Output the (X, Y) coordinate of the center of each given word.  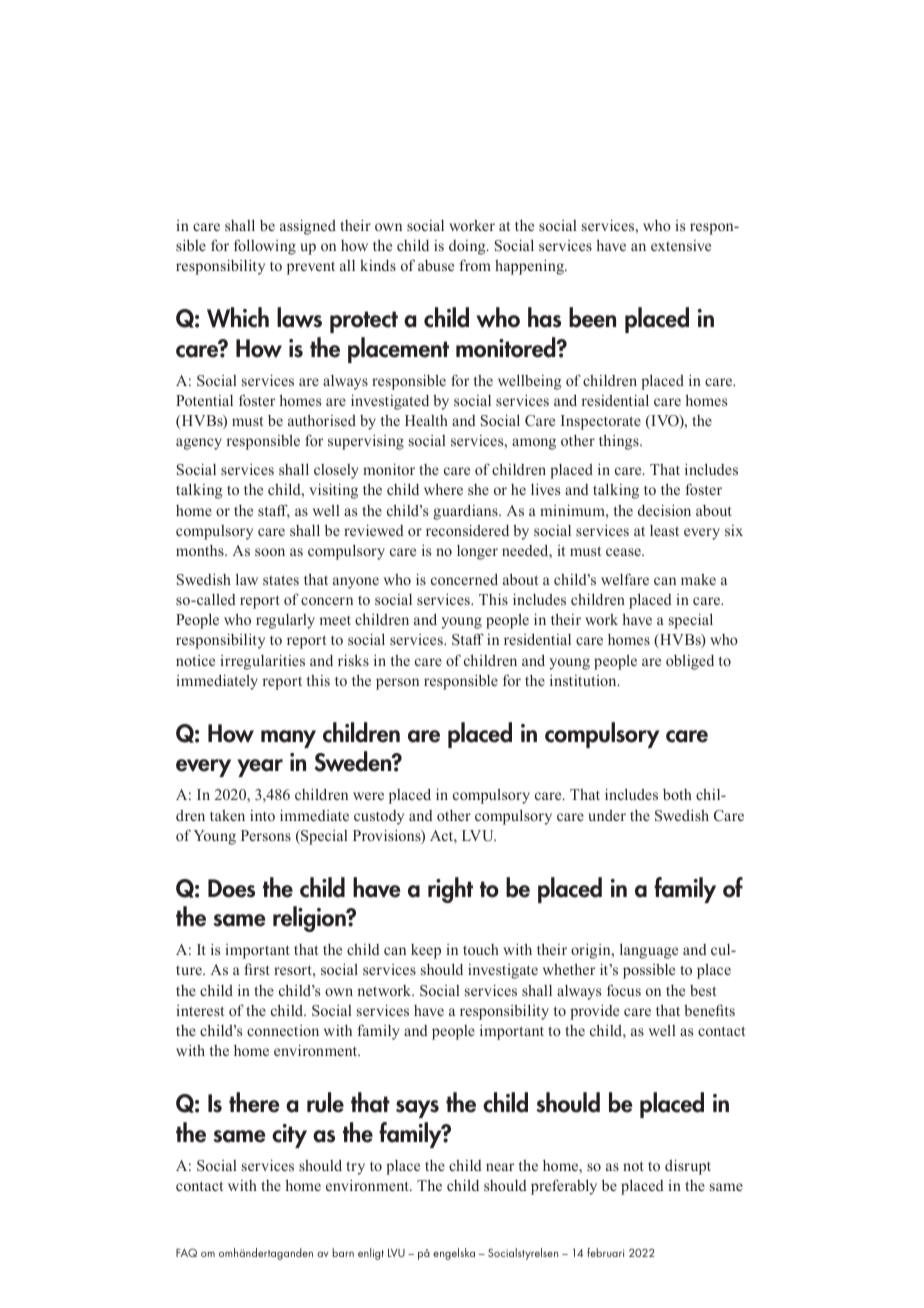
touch (481, 949)
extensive (681, 245)
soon (270, 552)
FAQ (186, 1252)
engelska (454, 1254)
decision (664, 510)
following (265, 247)
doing (468, 247)
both (677, 794)
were (368, 796)
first (257, 969)
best (703, 990)
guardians (466, 512)
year (260, 768)
